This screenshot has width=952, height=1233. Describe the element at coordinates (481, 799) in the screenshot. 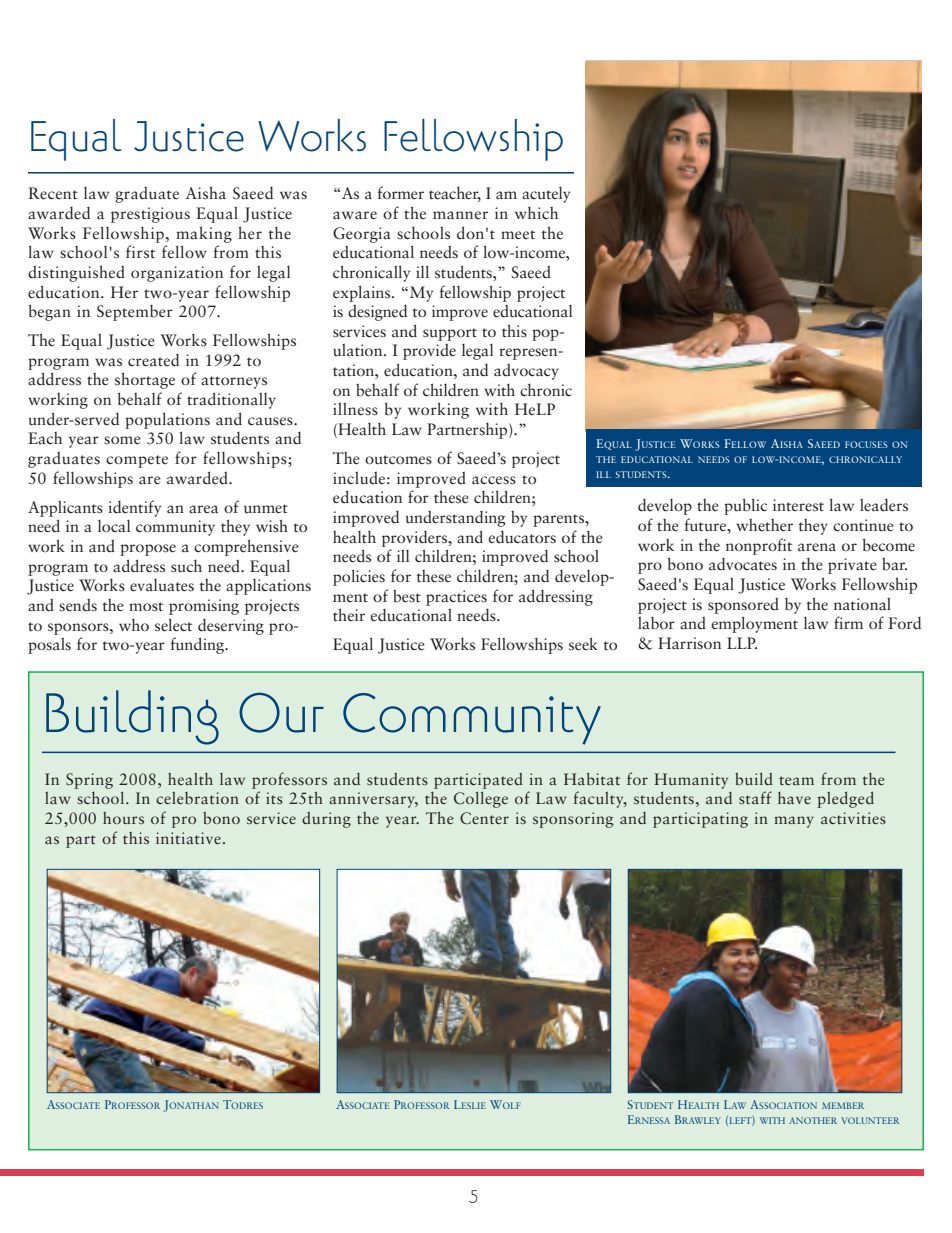

I see `College` at that location.
